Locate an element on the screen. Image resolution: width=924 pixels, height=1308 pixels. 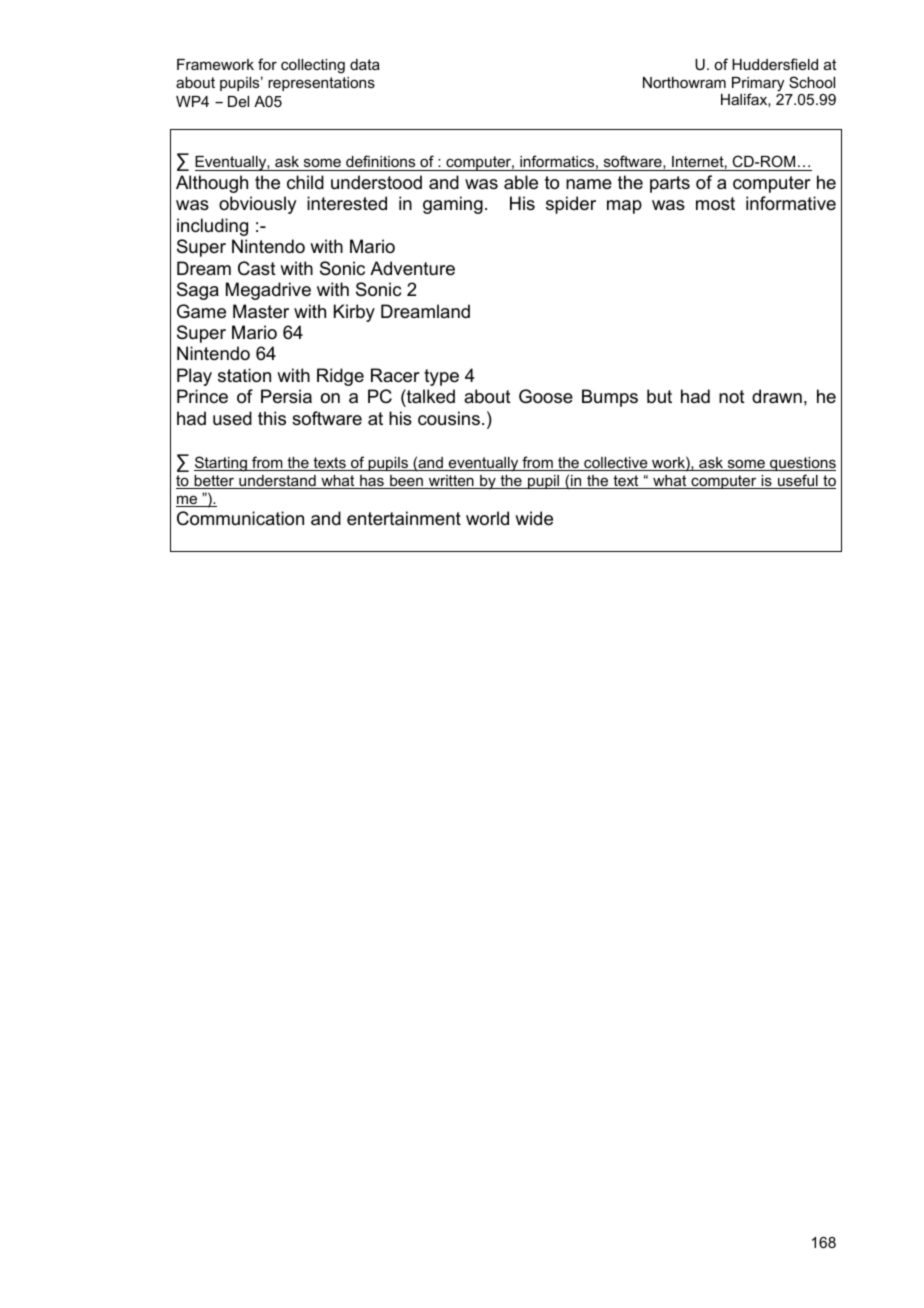
informative is located at coordinates (791, 203).
